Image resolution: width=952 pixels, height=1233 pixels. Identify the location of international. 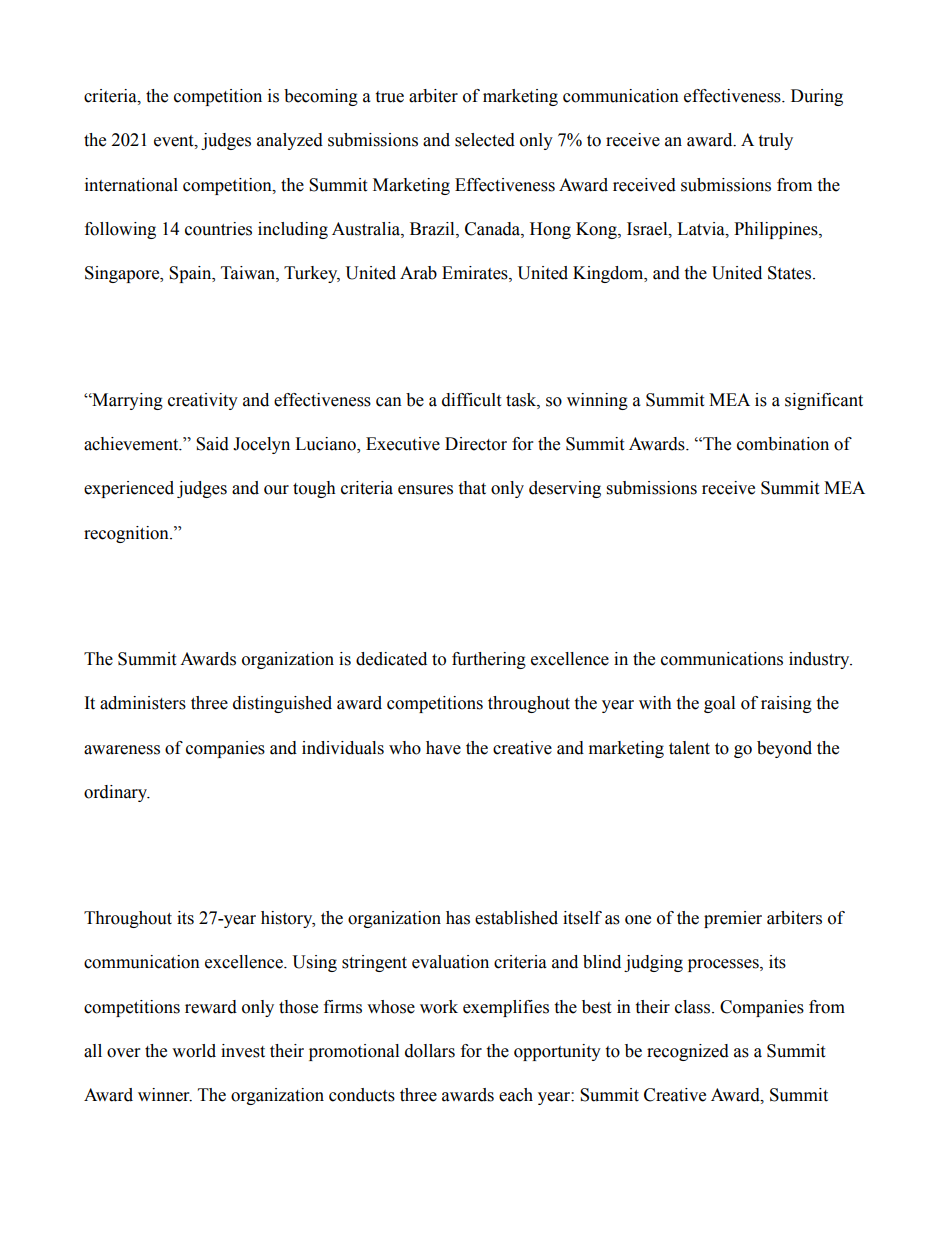
(131, 185).
